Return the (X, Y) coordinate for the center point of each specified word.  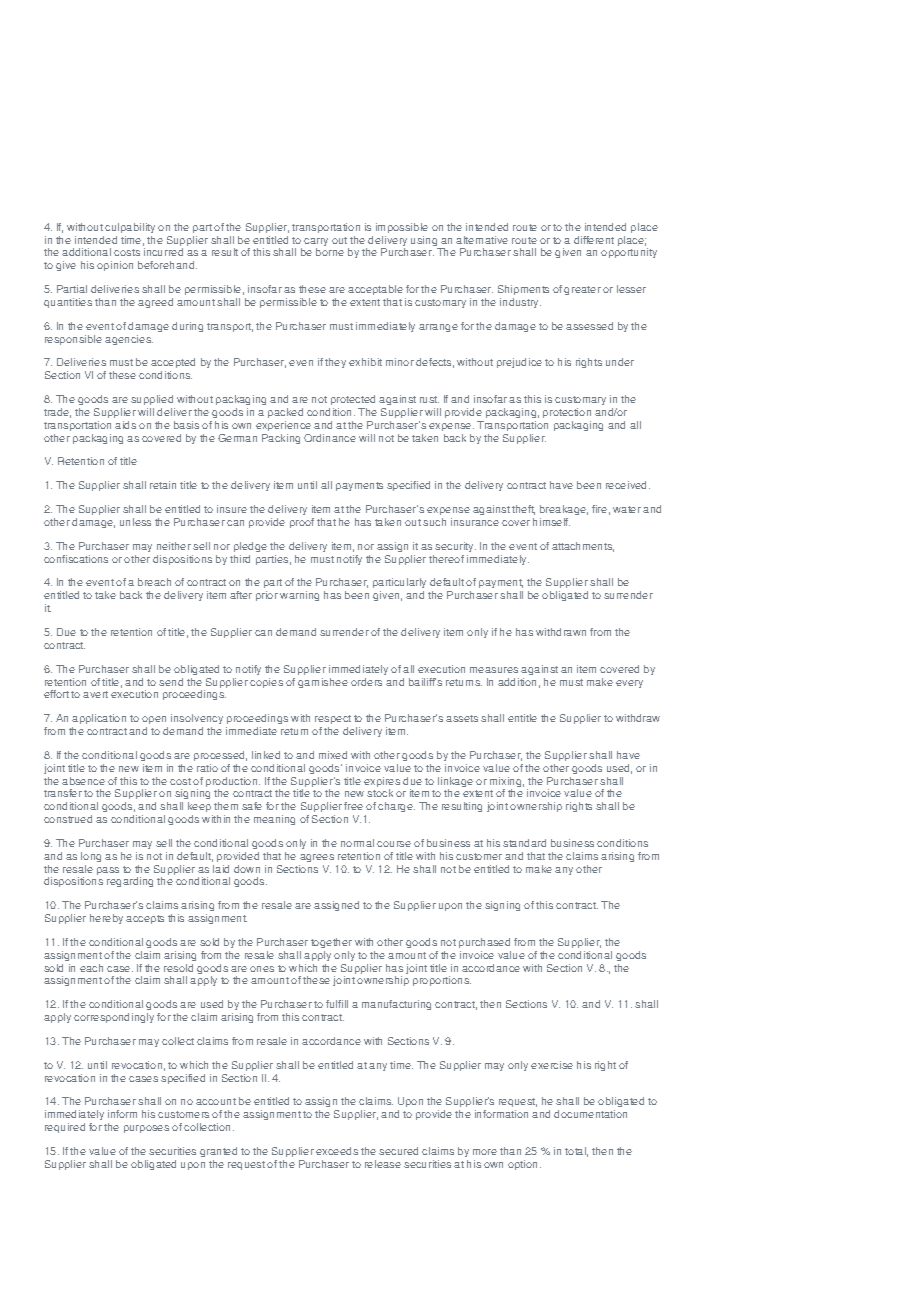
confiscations (76, 559)
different (594, 240)
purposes (146, 1129)
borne (330, 252)
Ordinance (330, 438)
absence (83, 781)
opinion (115, 266)
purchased (484, 943)
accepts (145, 919)
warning (299, 596)
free (353, 806)
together (331, 943)
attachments (583, 547)
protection (567, 413)
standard (524, 843)
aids (125, 425)
